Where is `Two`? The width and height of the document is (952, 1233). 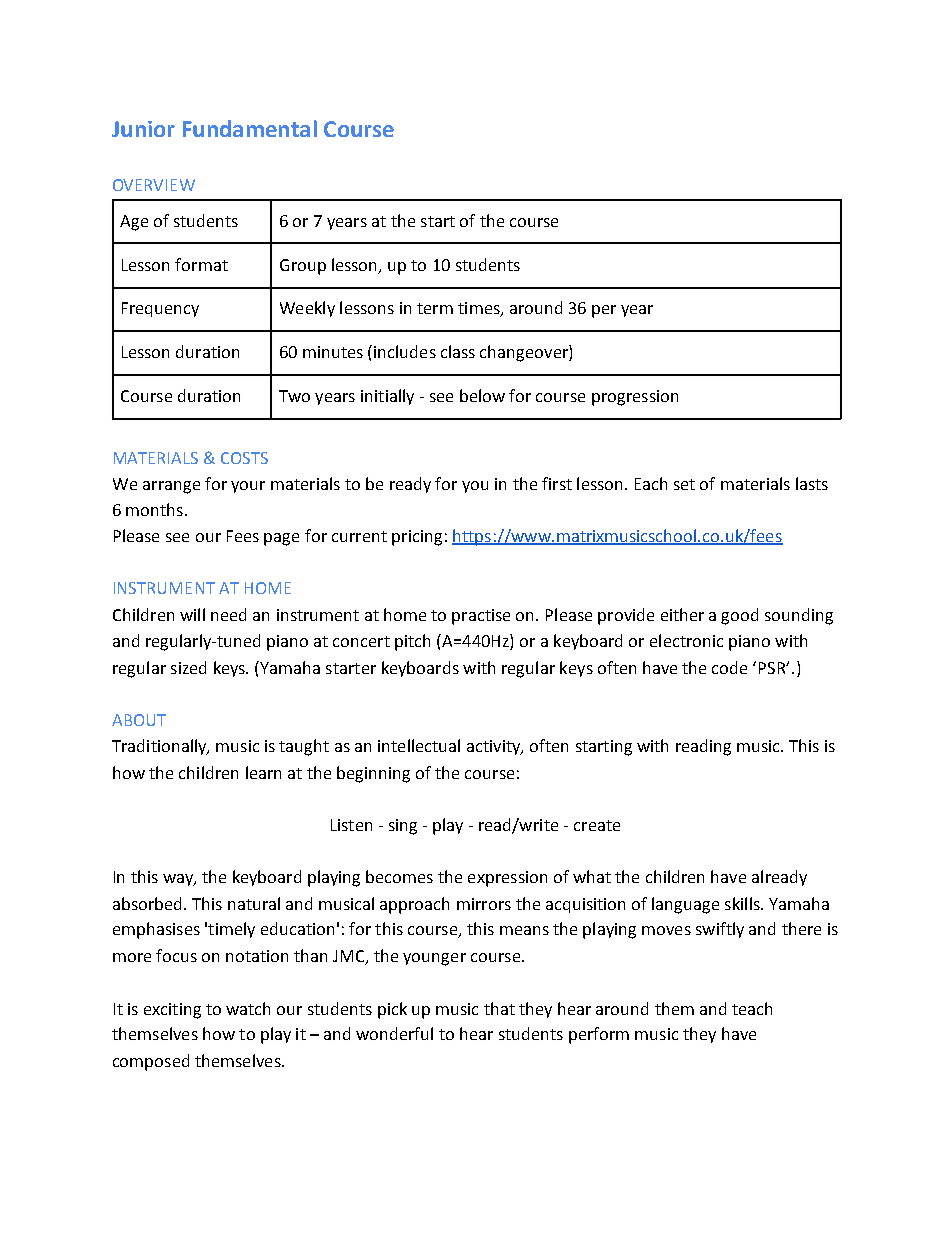
Two is located at coordinates (294, 396).
